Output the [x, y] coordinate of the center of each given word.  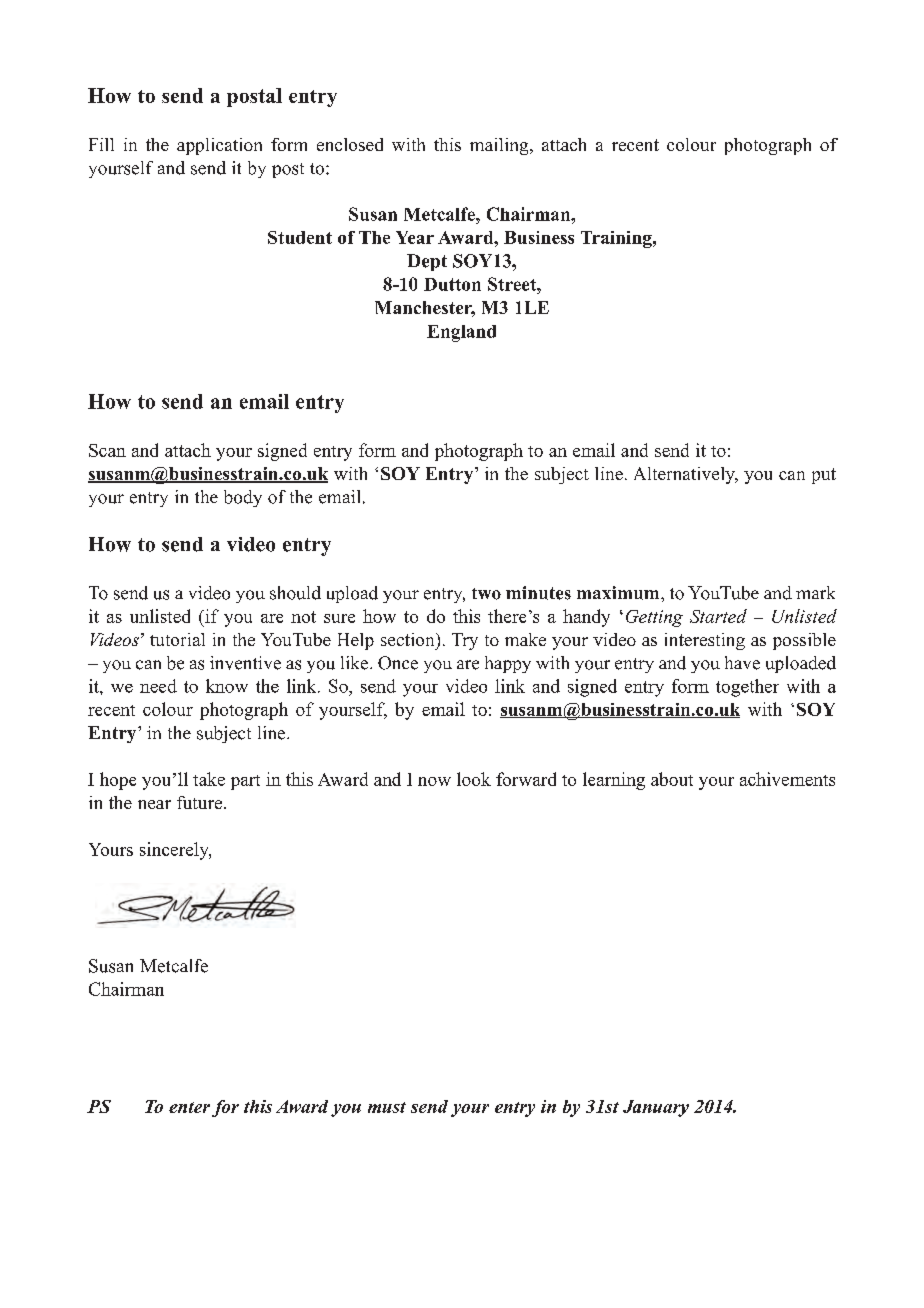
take [209, 779]
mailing [500, 146]
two [486, 594]
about [672, 779]
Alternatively [685, 475]
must [387, 1107]
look [474, 779]
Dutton [452, 284]
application [219, 146]
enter [189, 1107]
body [243, 498]
